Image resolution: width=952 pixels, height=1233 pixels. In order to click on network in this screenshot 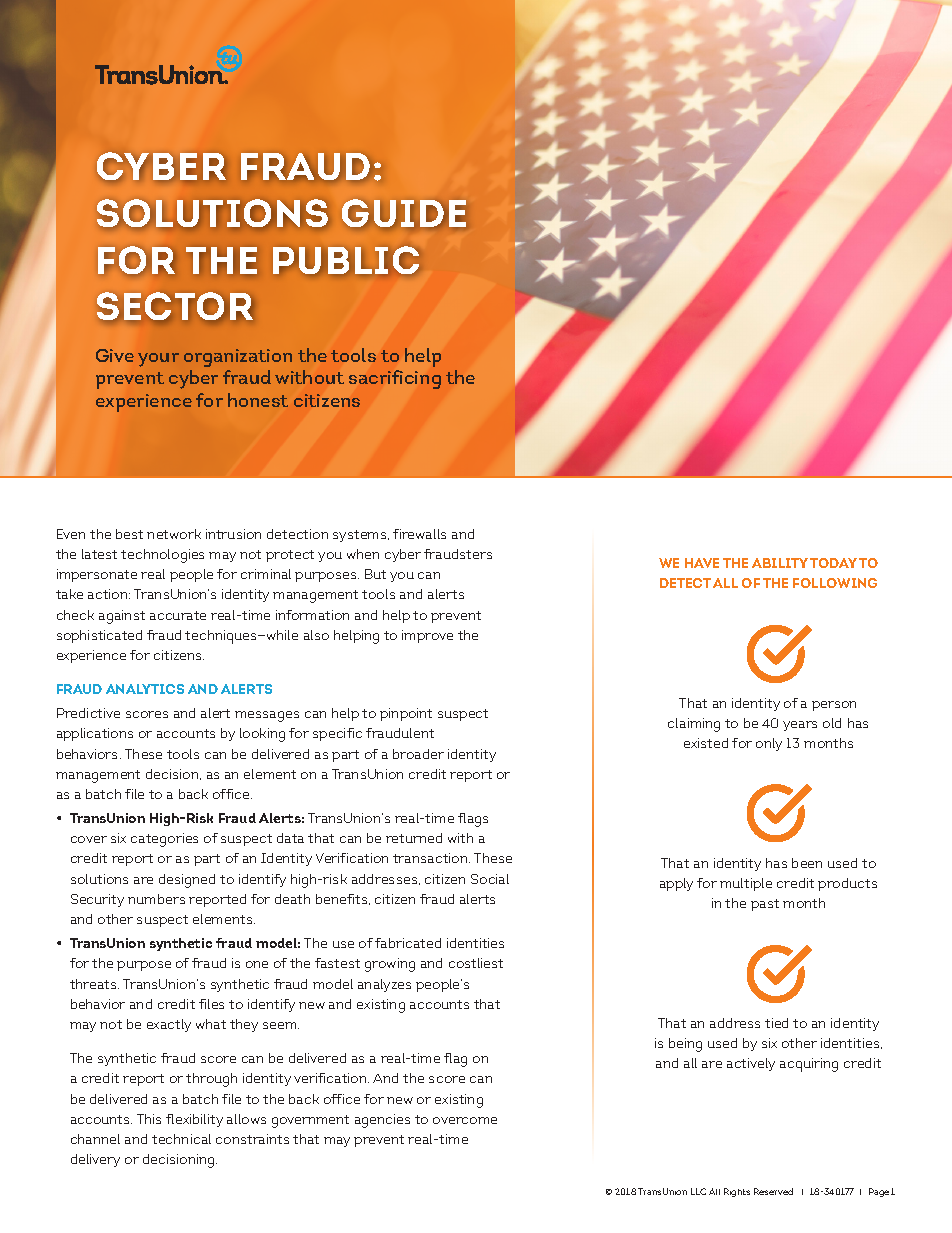, I will do `click(174, 534)`.
